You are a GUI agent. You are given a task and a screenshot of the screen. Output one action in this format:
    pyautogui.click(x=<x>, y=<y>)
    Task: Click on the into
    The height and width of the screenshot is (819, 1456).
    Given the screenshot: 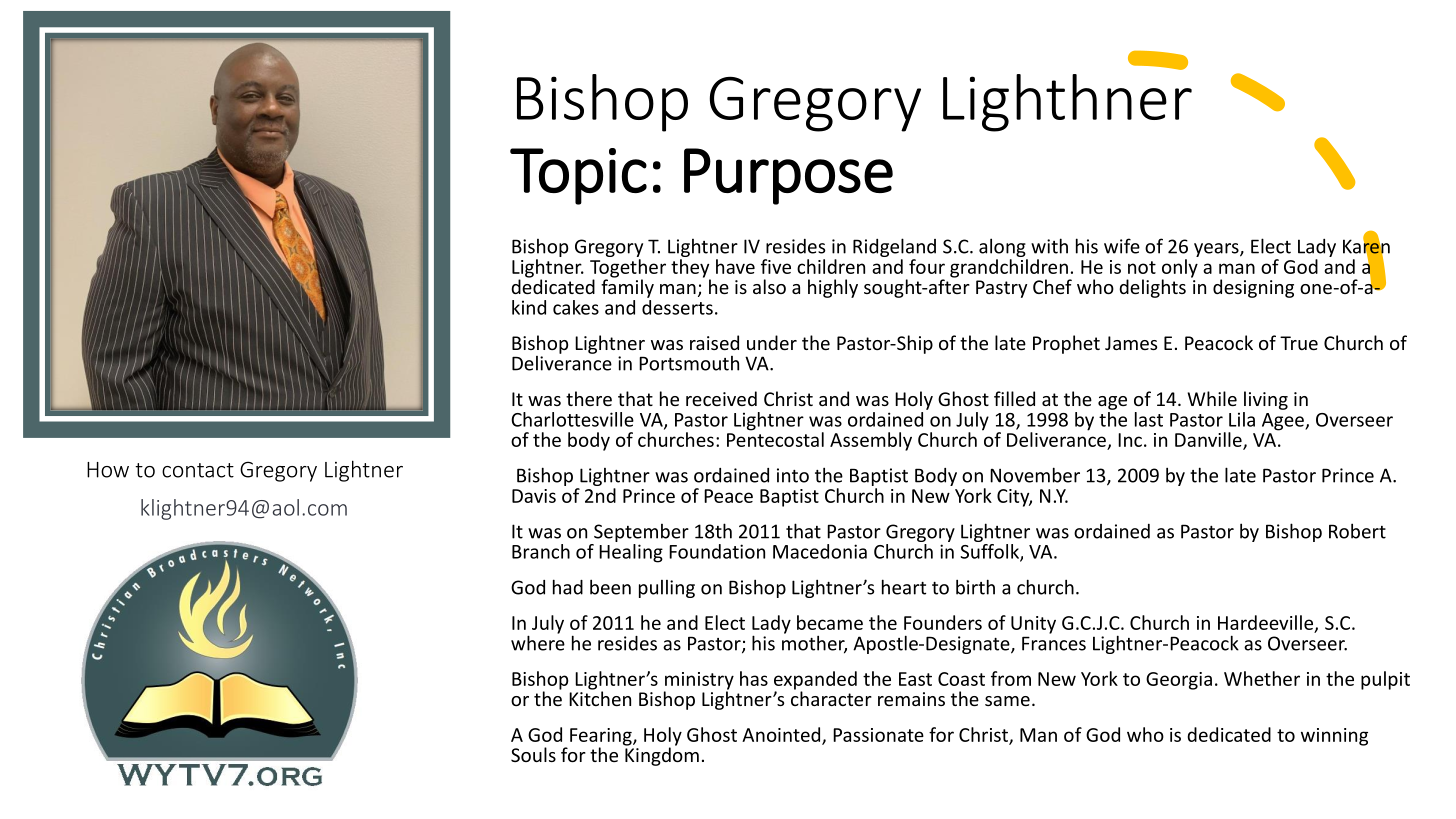 What is the action you would take?
    pyautogui.click(x=793, y=475)
